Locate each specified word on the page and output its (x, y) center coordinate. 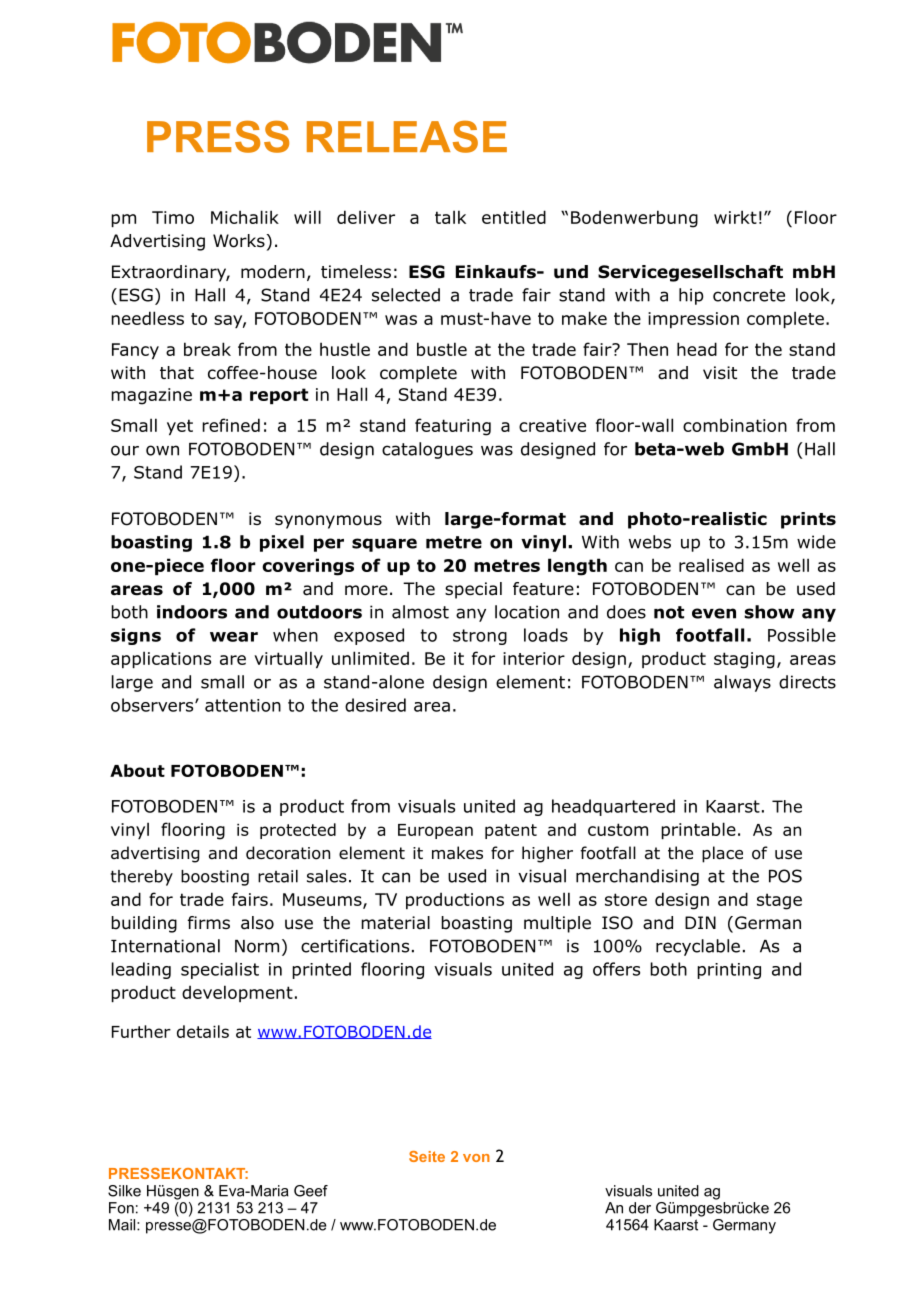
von (476, 1158)
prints (808, 520)
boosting (215, 878)
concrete (749, 295)
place (722, 854)
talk (450, 217)
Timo (173, 217)
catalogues (427, 450)
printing (729, 971)
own (162, 450)
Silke (124, 1191)
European (435, 831)
